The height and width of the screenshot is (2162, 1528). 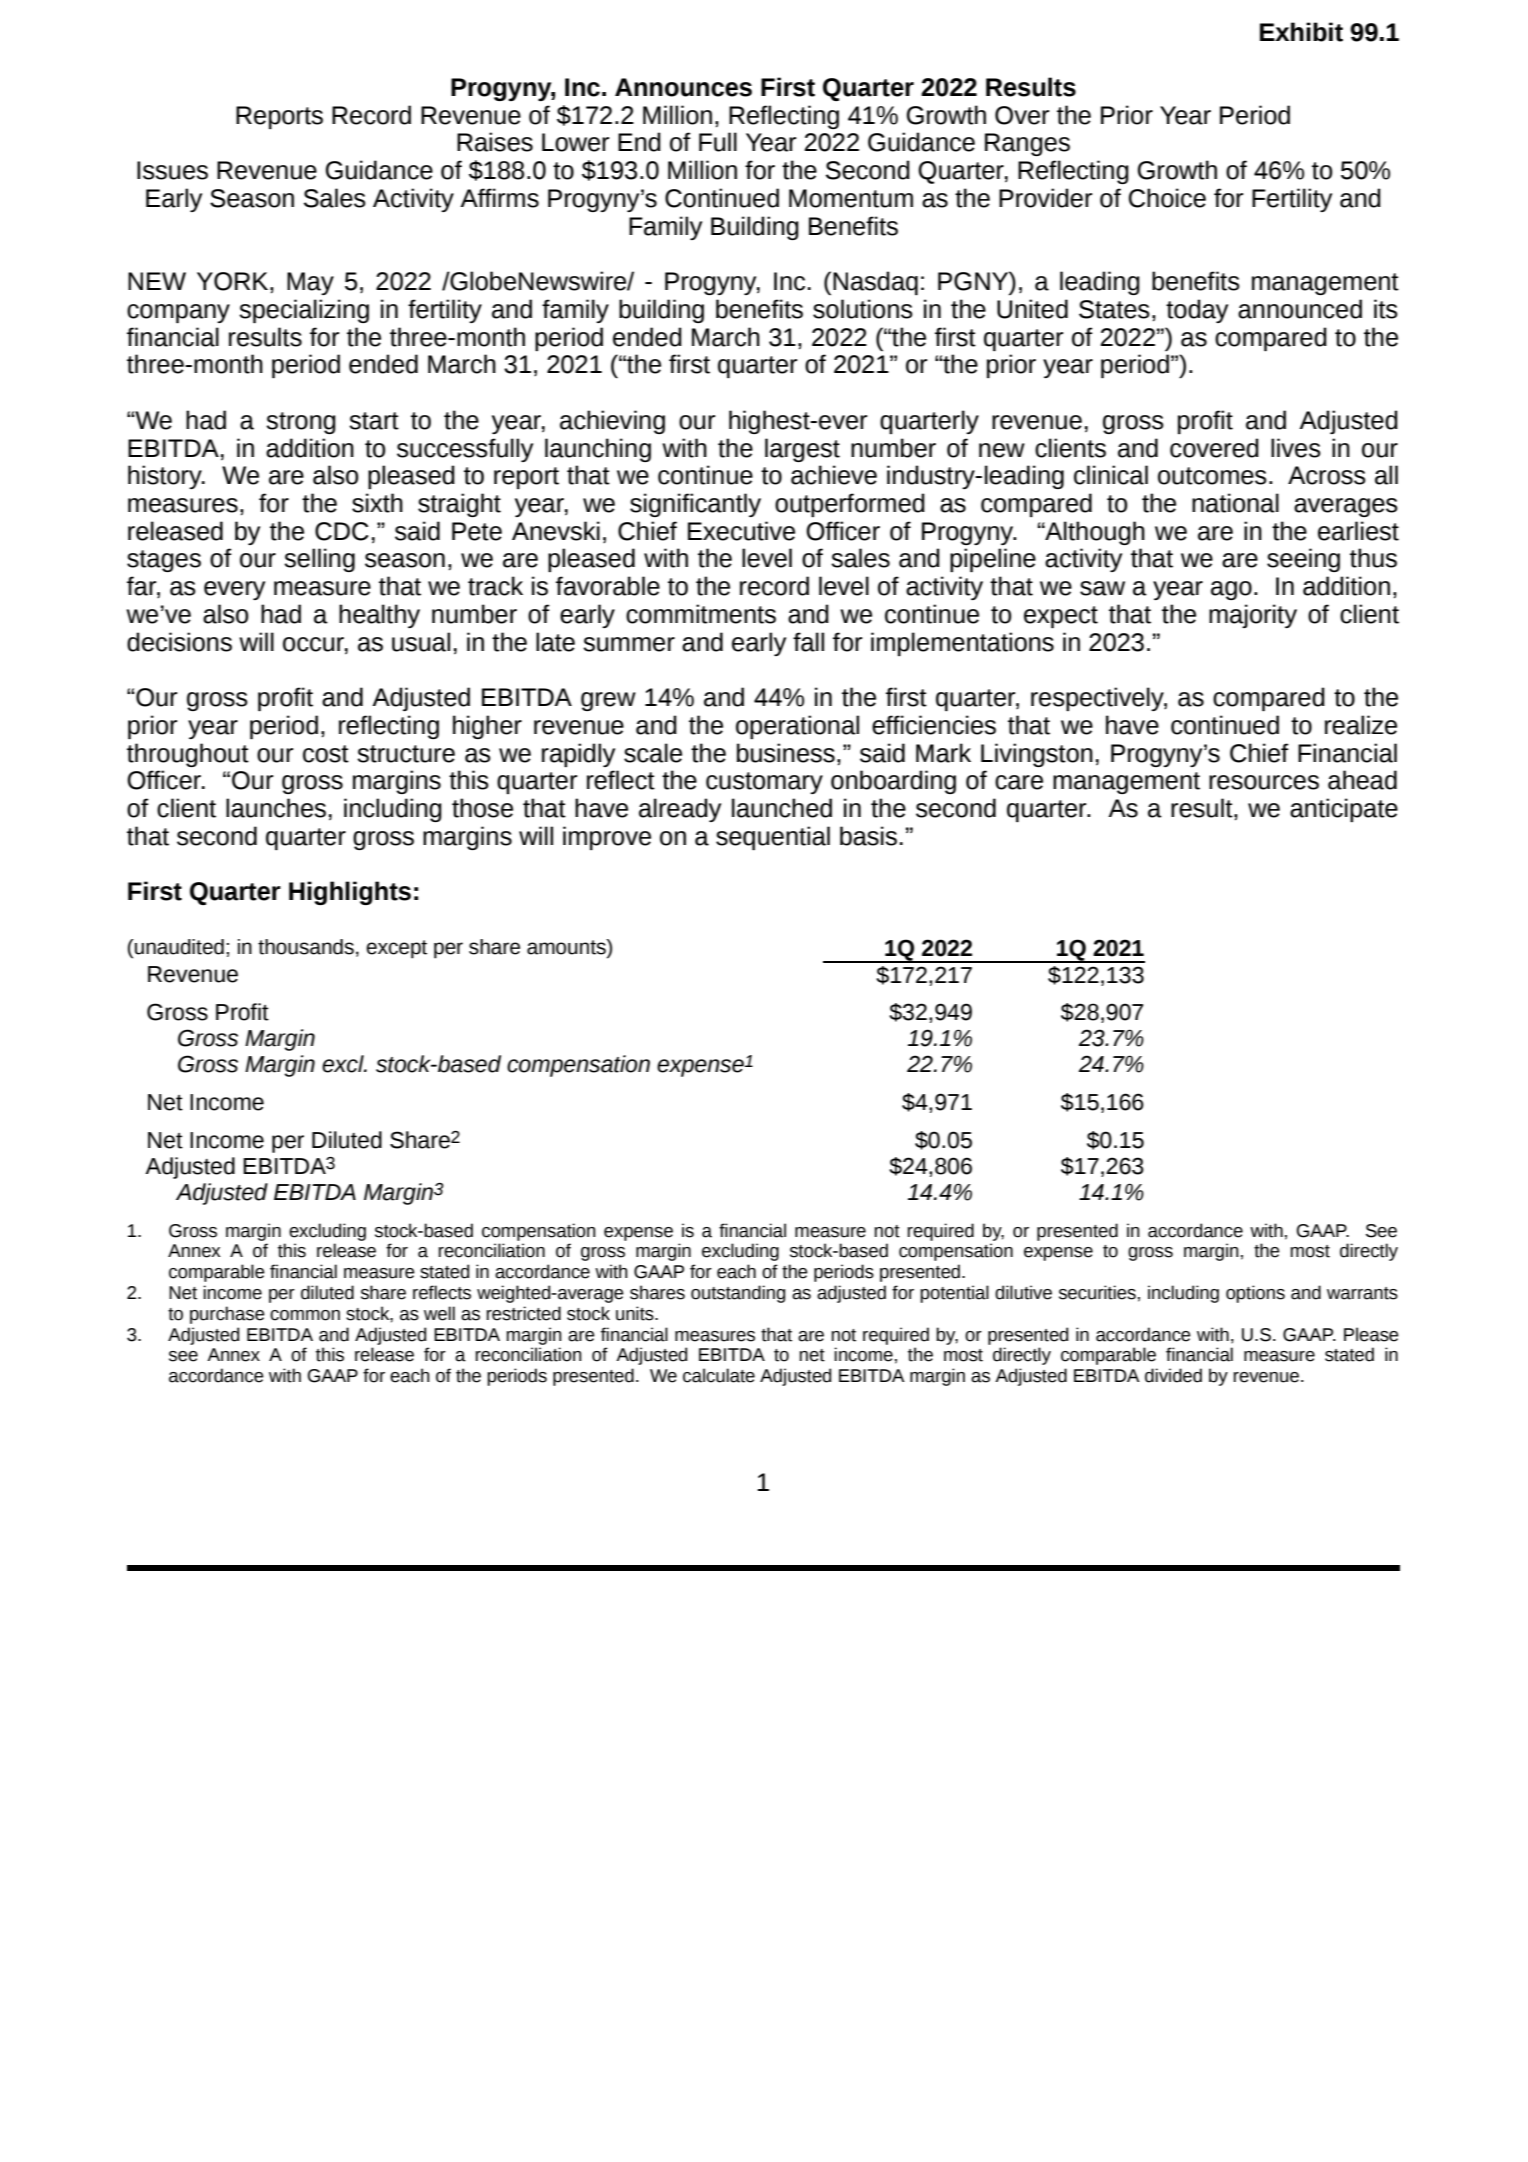 I want to click on common, so click(x=305, y=1315).
